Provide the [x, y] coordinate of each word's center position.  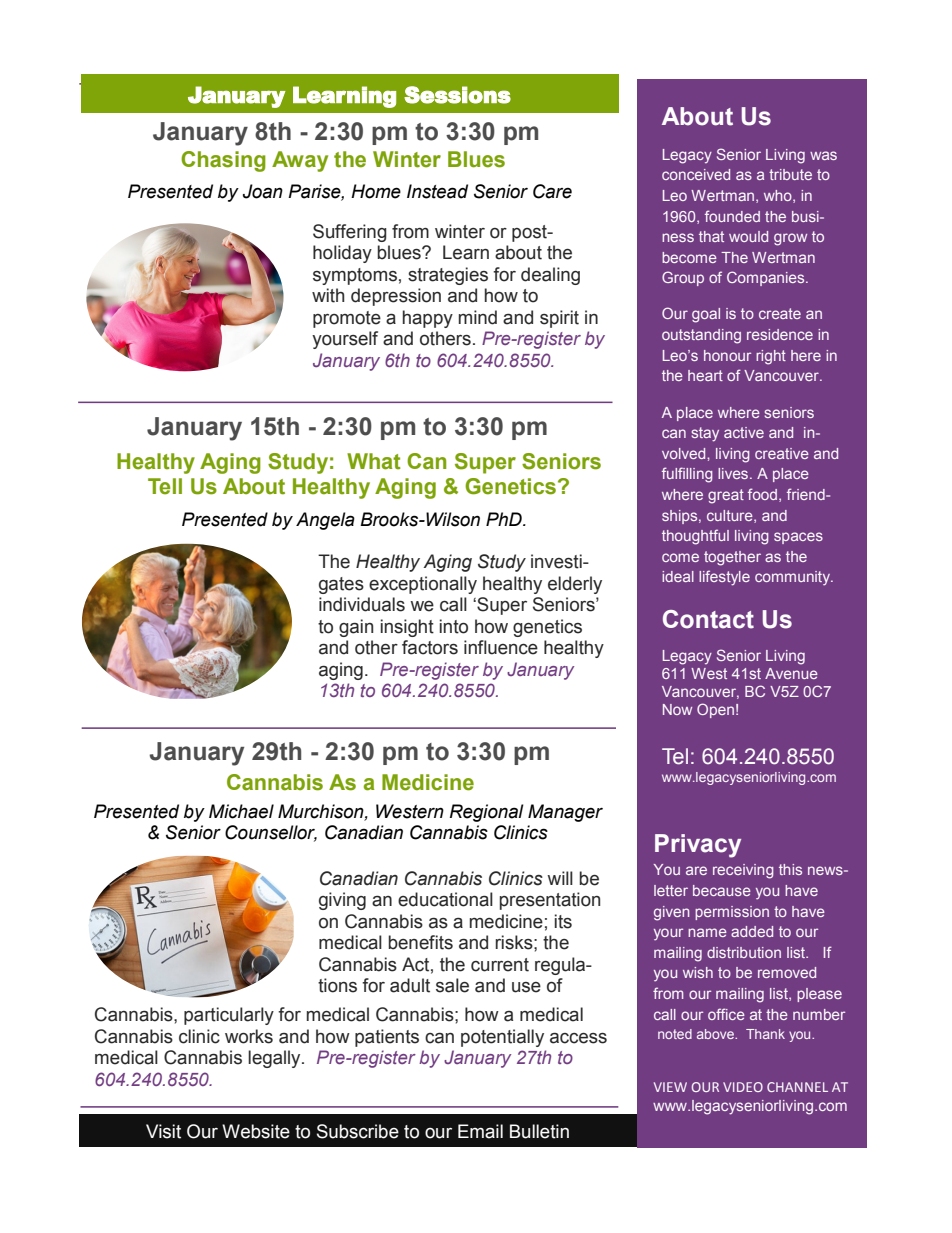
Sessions [457, 95]
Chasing [223, 161]
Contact [708, 619]
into [454, 626]
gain [356, 628]
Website [256, 1131]
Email [480, 1131]
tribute [790, 174]
